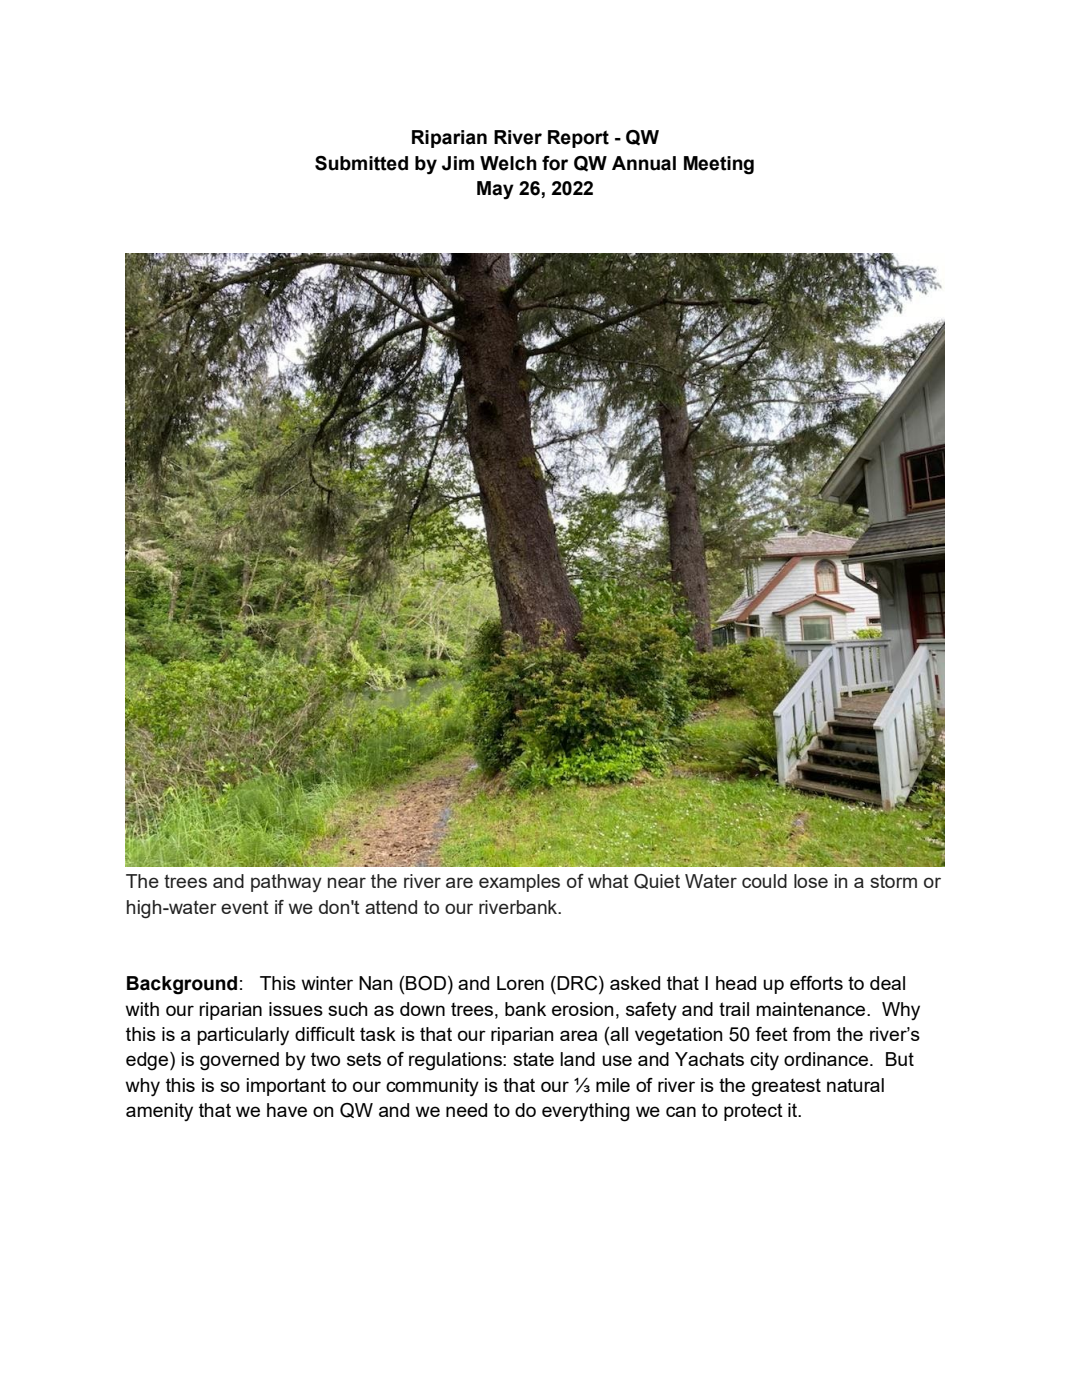  I want to click on Welch, so click(508, 163).
